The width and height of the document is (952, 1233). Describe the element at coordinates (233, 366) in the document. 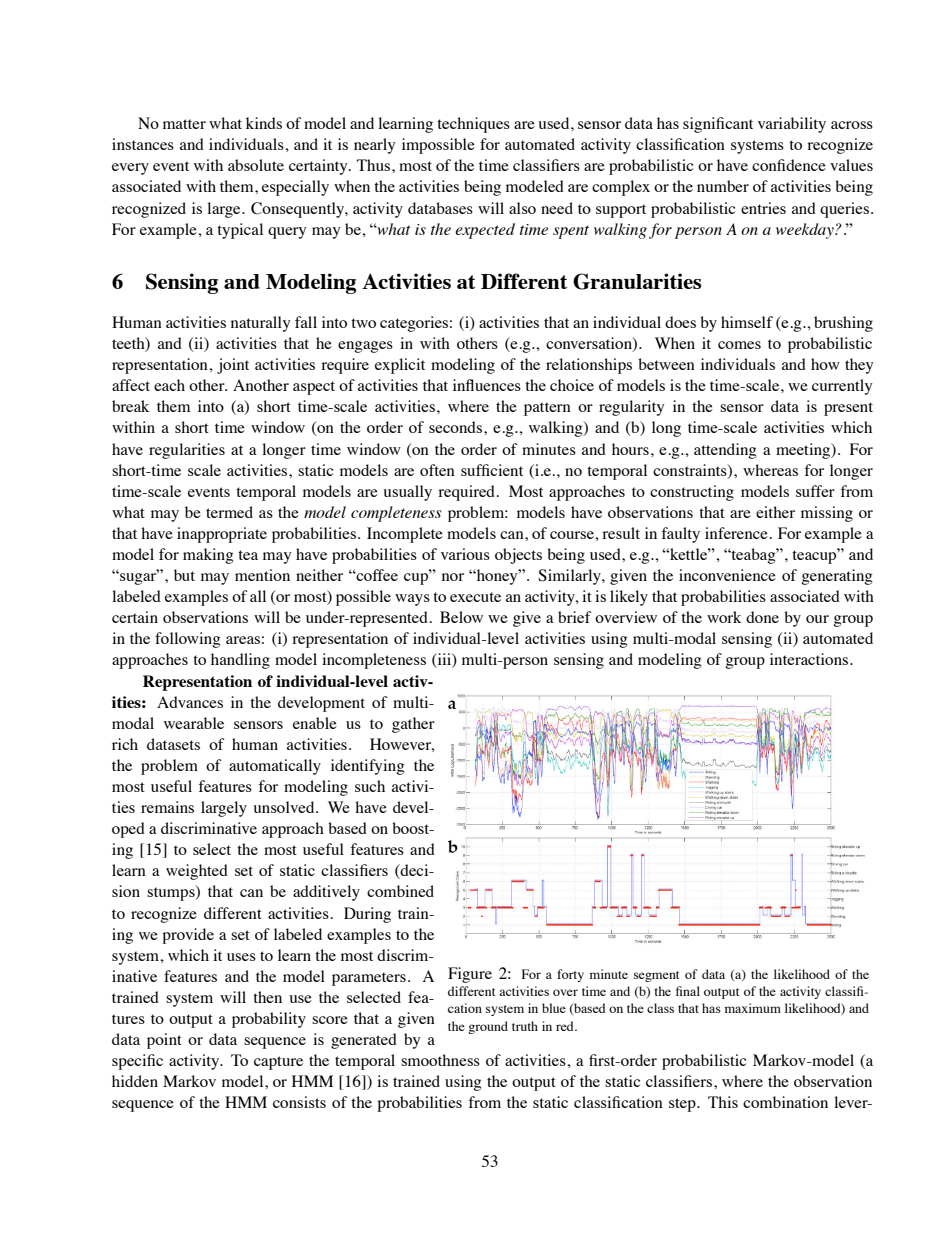

I see `joint` at that location.
